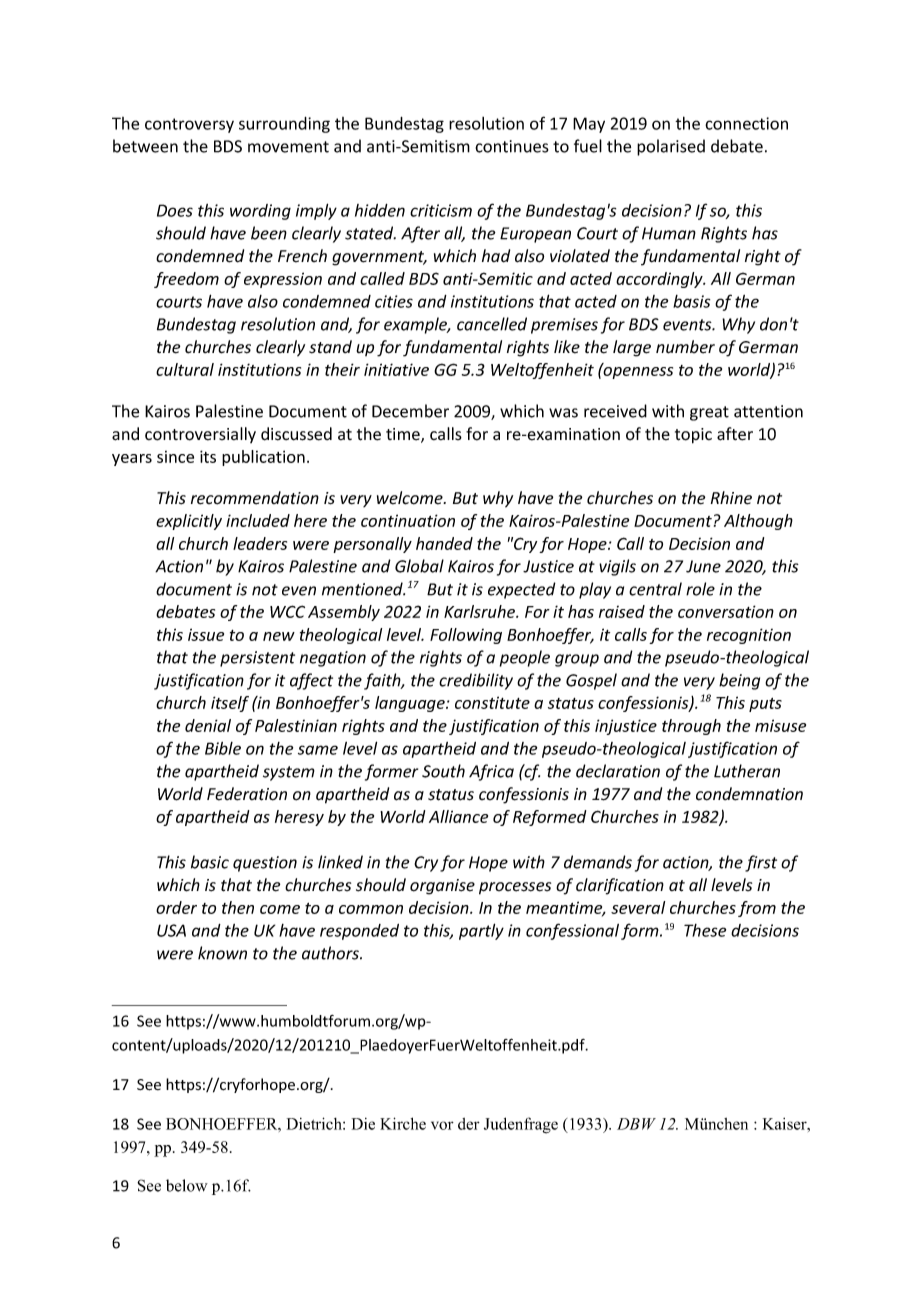 This screenshot has width=924, height=1308. Describe the element at coordinates (443, 771) in the screenshot. I see `South` at that location.
